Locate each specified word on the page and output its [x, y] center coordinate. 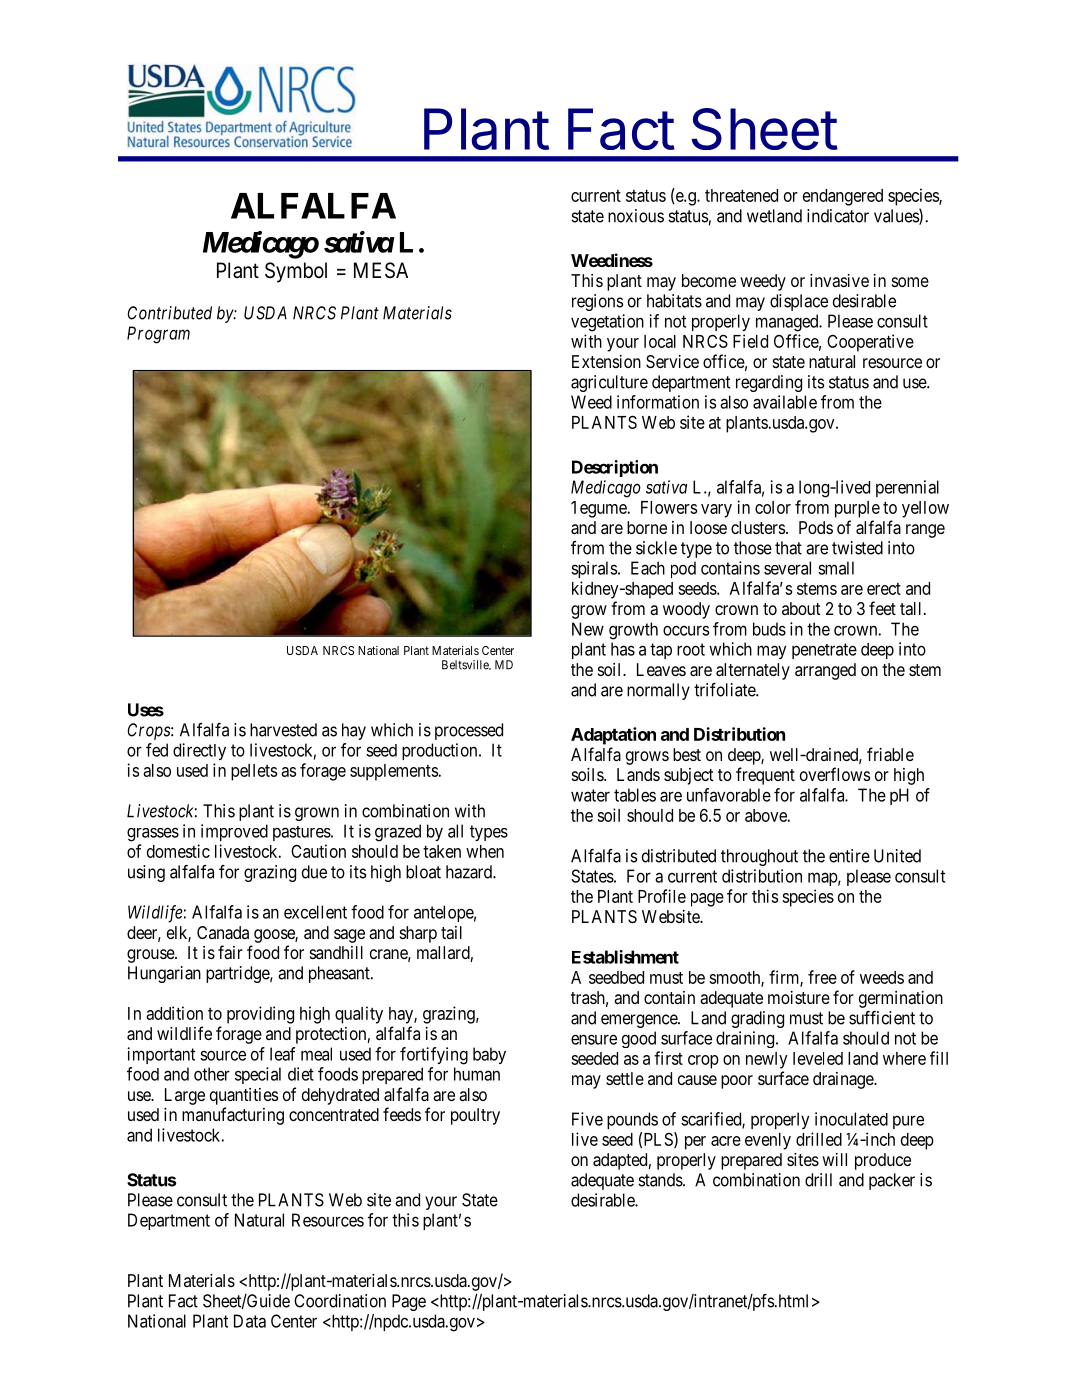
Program [158, 335]
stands [661, 1180]
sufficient [882, 1018]
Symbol [296, 272]
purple [857, 509]
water [590, 795]
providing [260, 1015]
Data [250, 1321]
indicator [838, 216]
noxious [636, 216]
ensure [594, 1039]
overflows [835, 774]
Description [615, 468]
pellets [254, 772]
